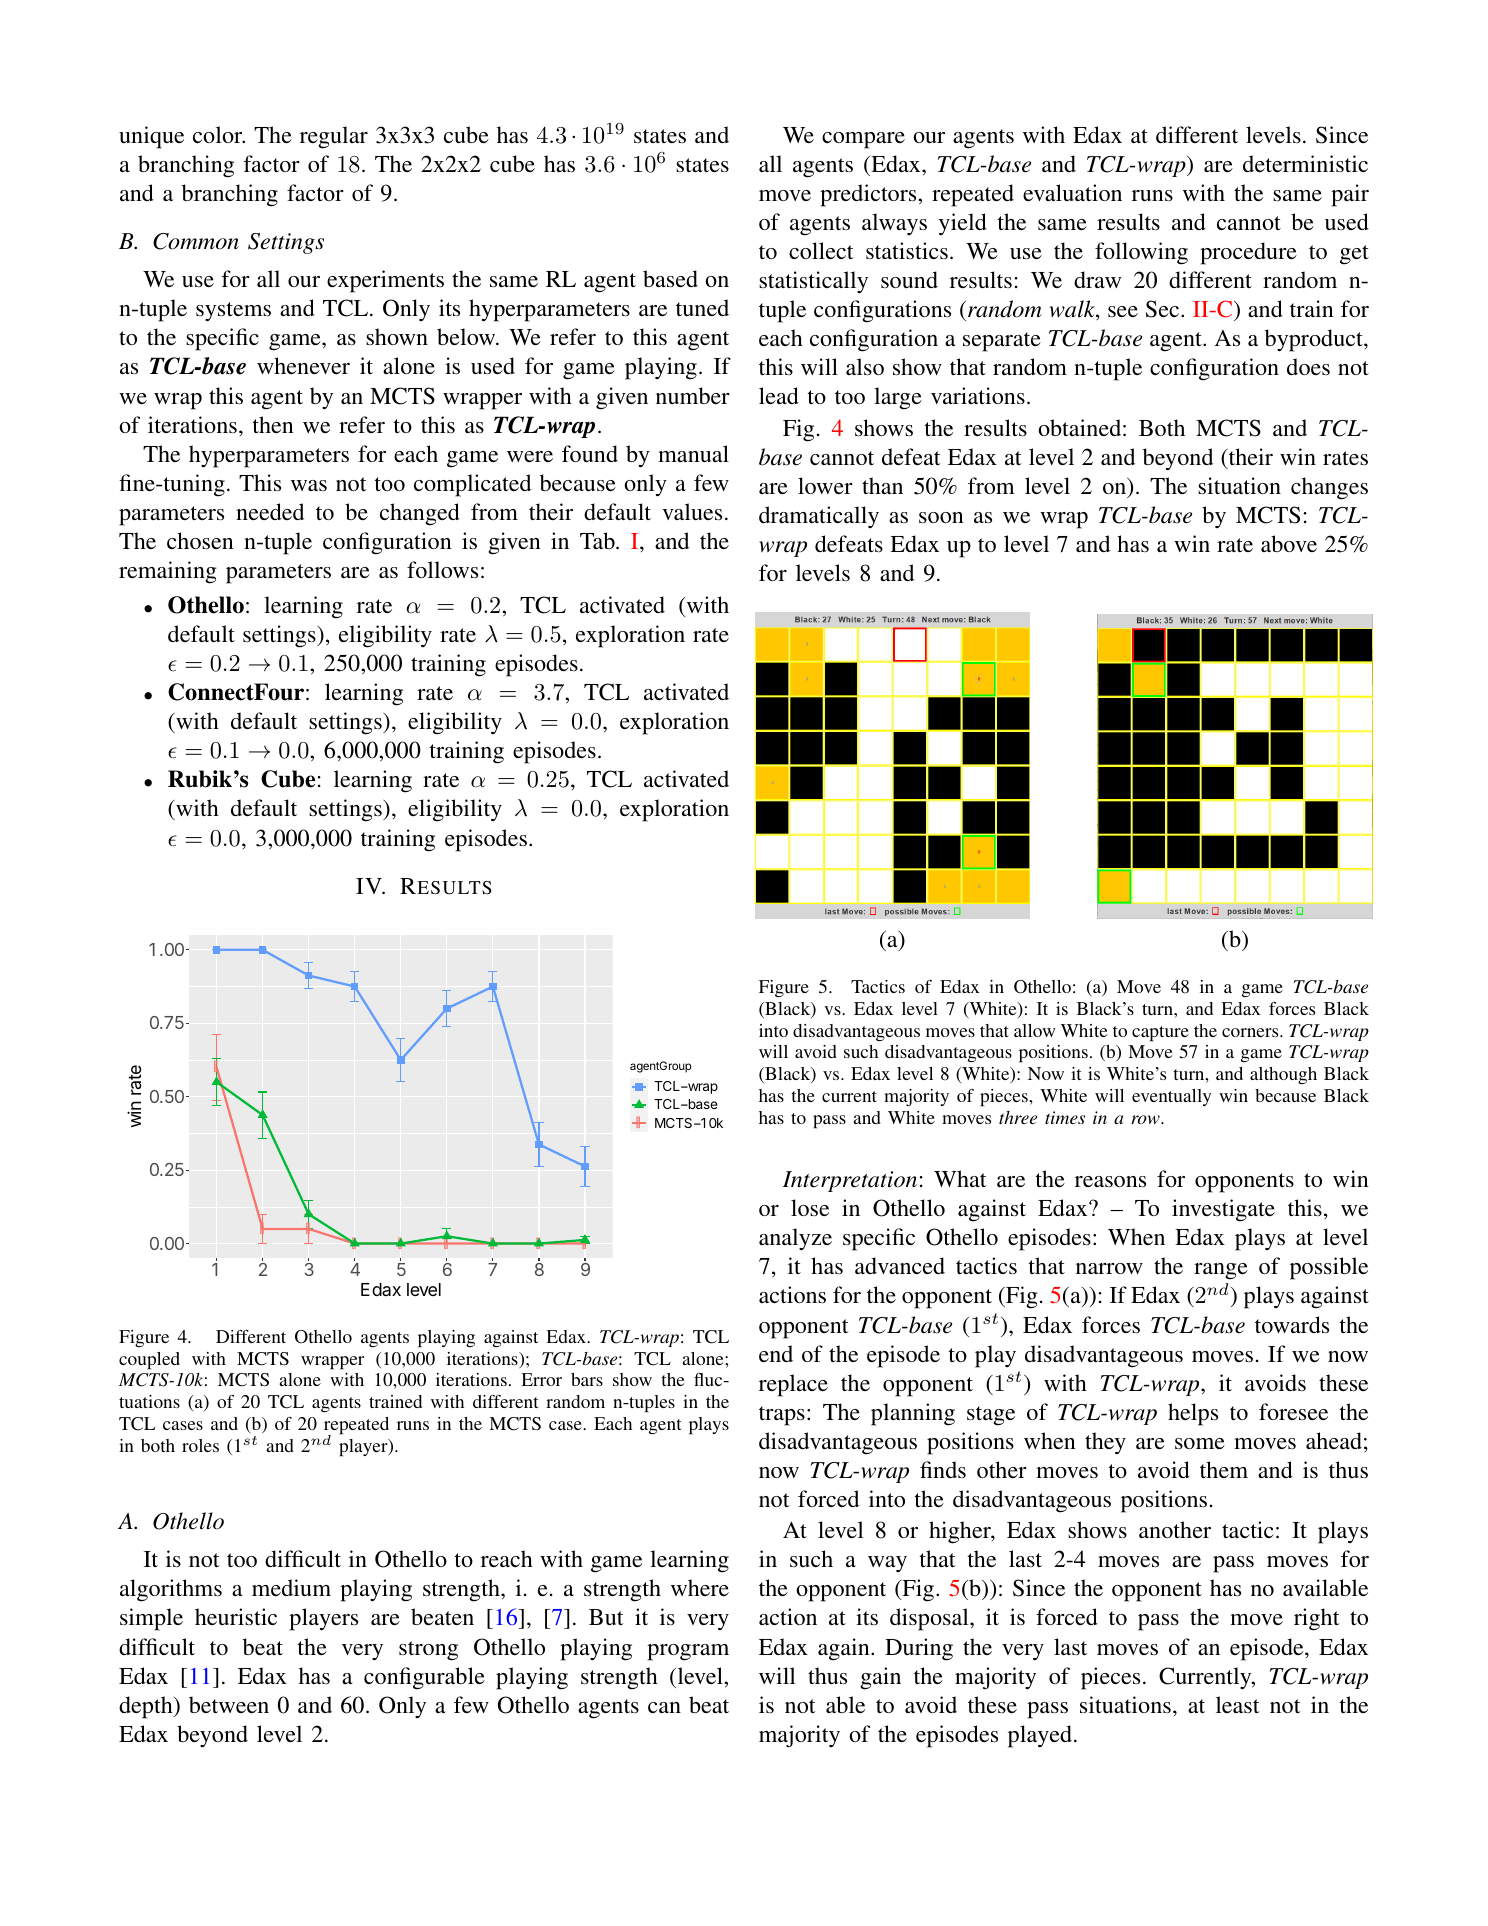 This document has width=1488, height=1926. I want to click on above, so click(1289, 543).
